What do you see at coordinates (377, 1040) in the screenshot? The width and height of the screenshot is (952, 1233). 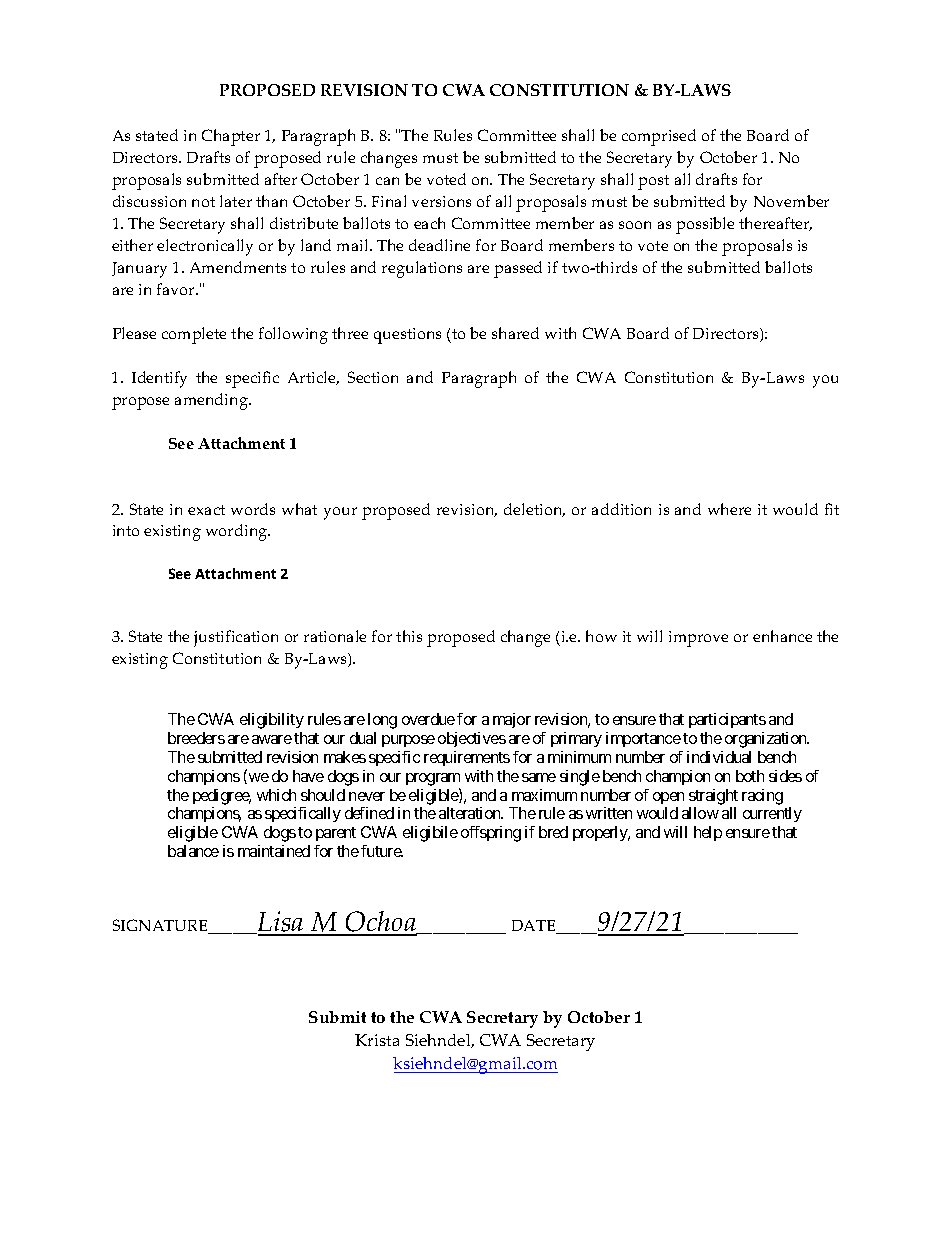 I see `Krista` at bounding box center [377, 1040].
